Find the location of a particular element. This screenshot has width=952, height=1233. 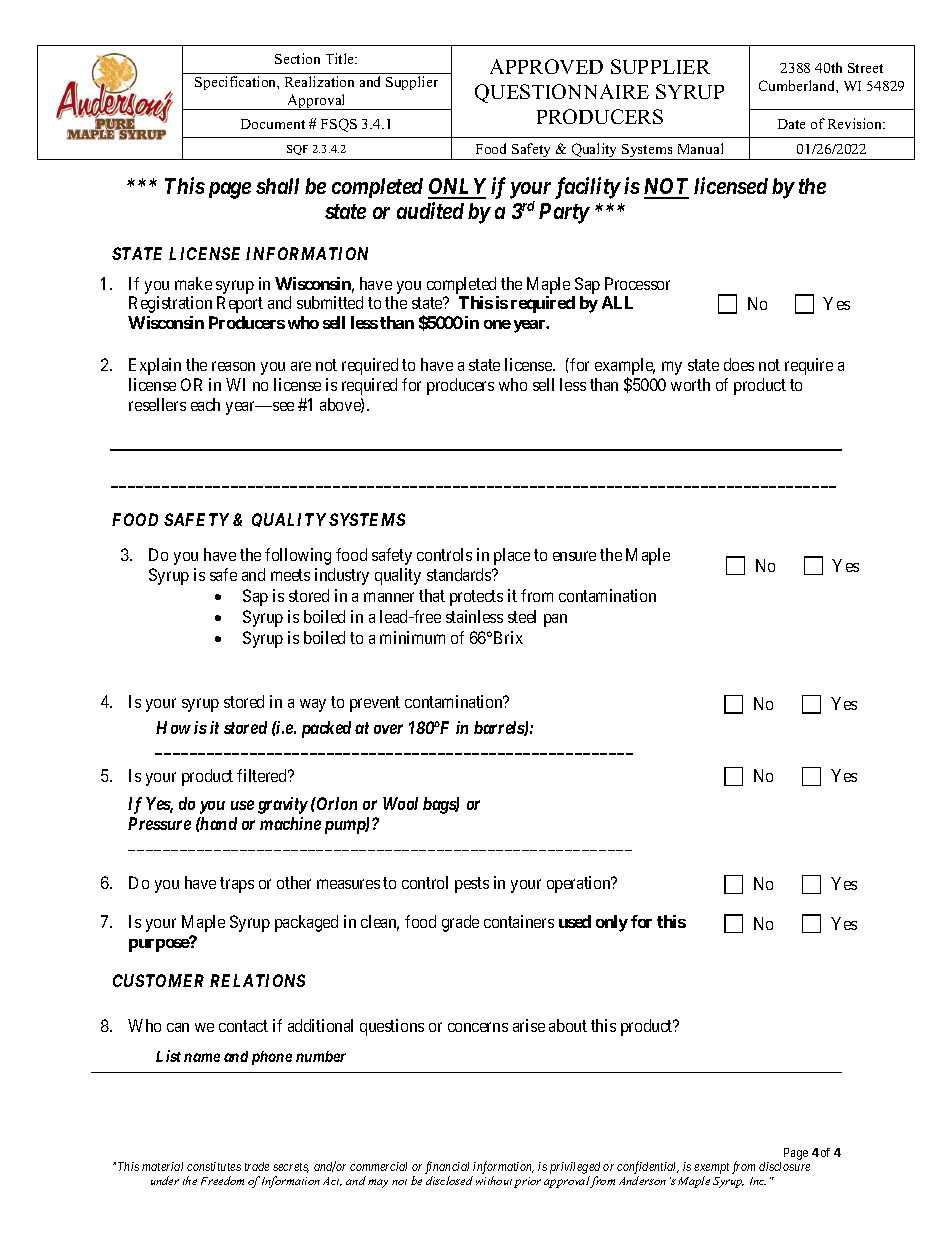

steel is located at coordinates (522, 616).
